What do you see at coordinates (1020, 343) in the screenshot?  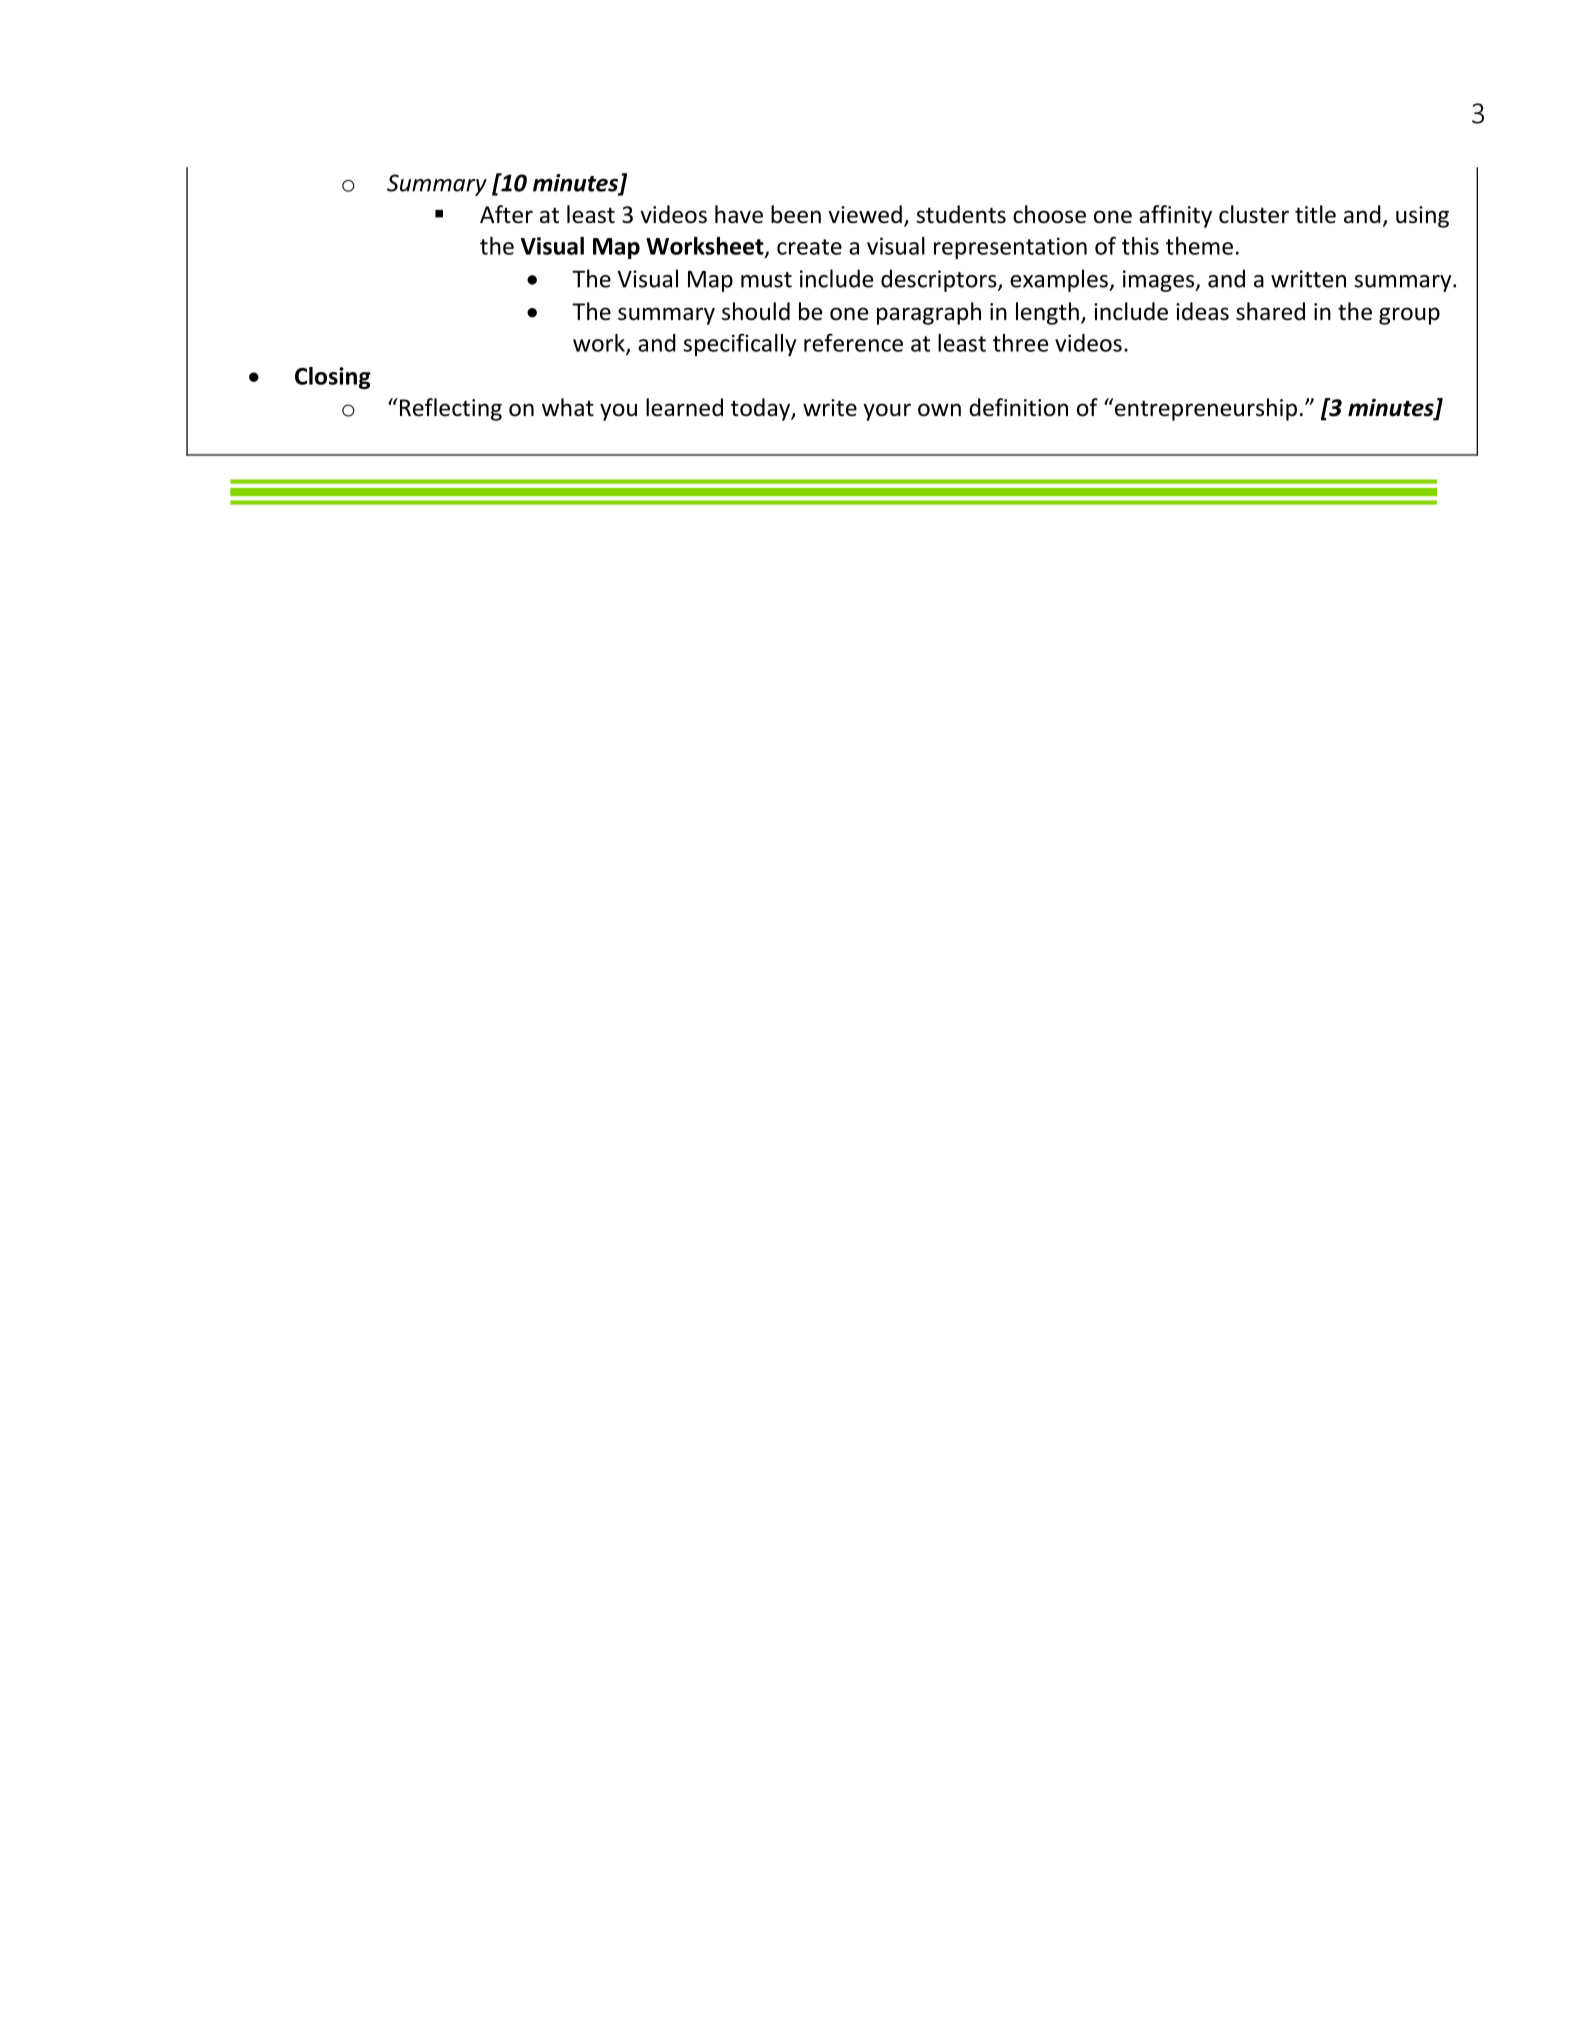 I see `three` at bounding box center [1020, 343].
